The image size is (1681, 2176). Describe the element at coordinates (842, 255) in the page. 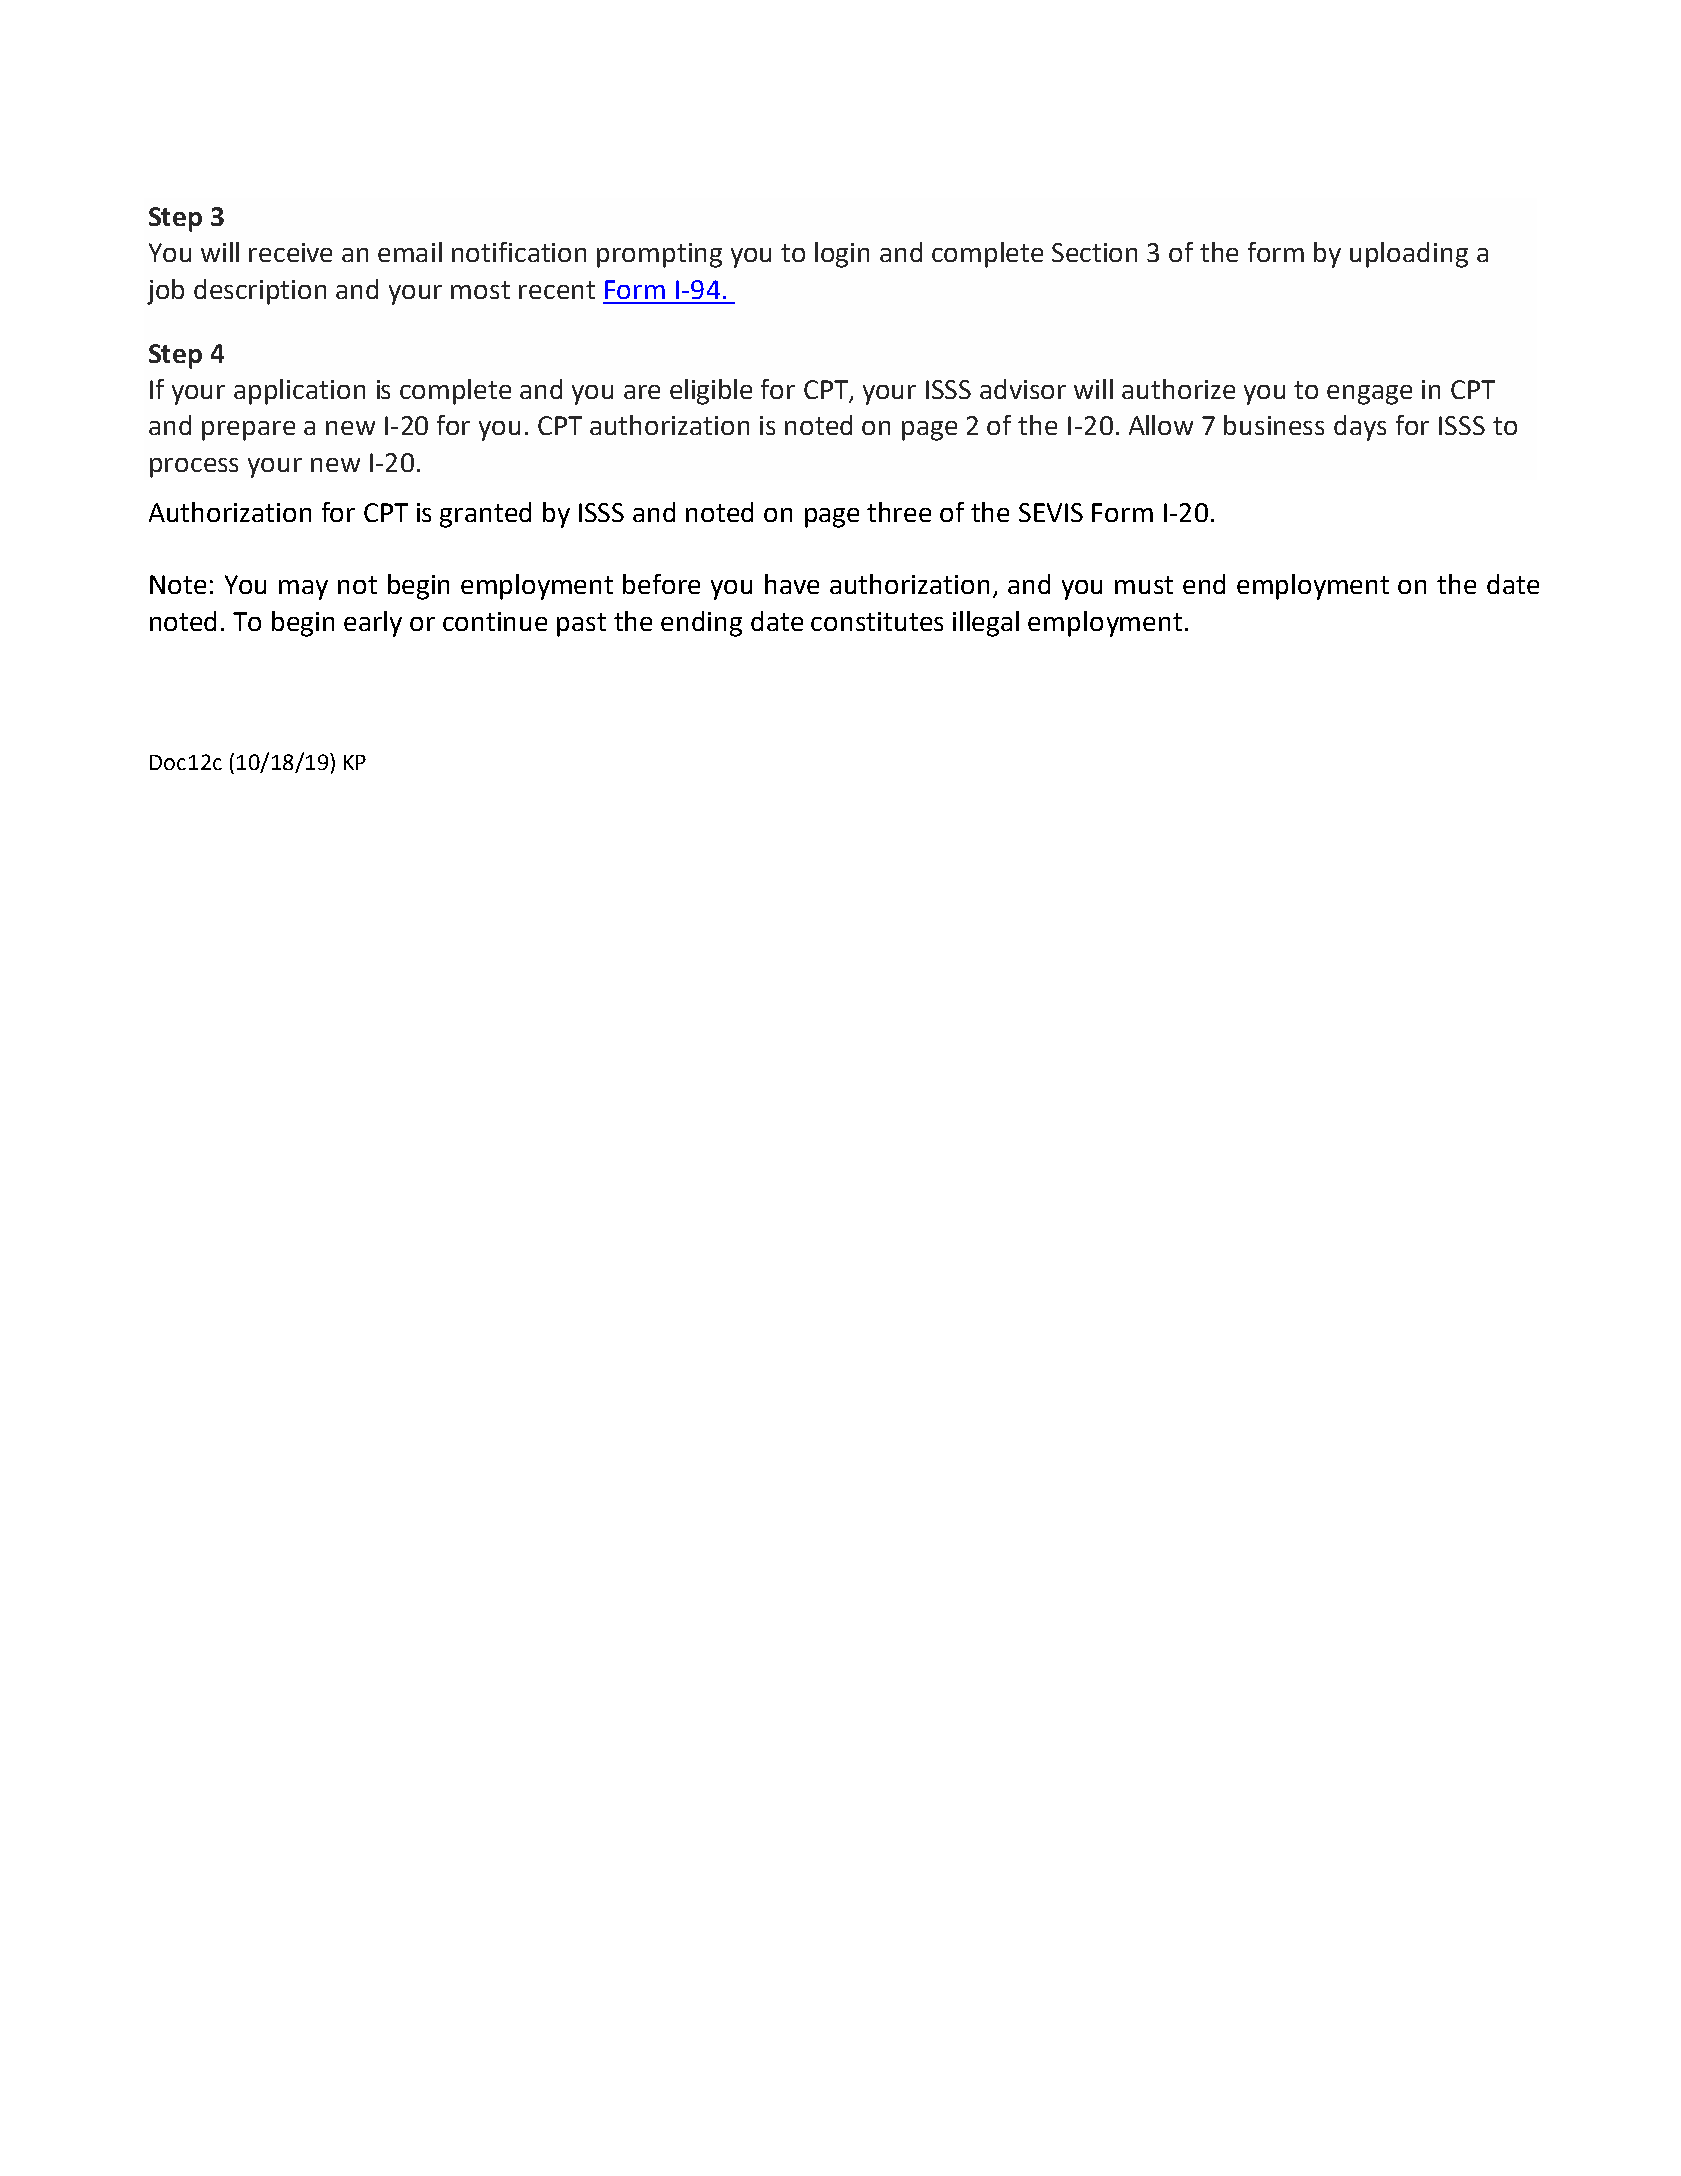

I see `login` at that location.
